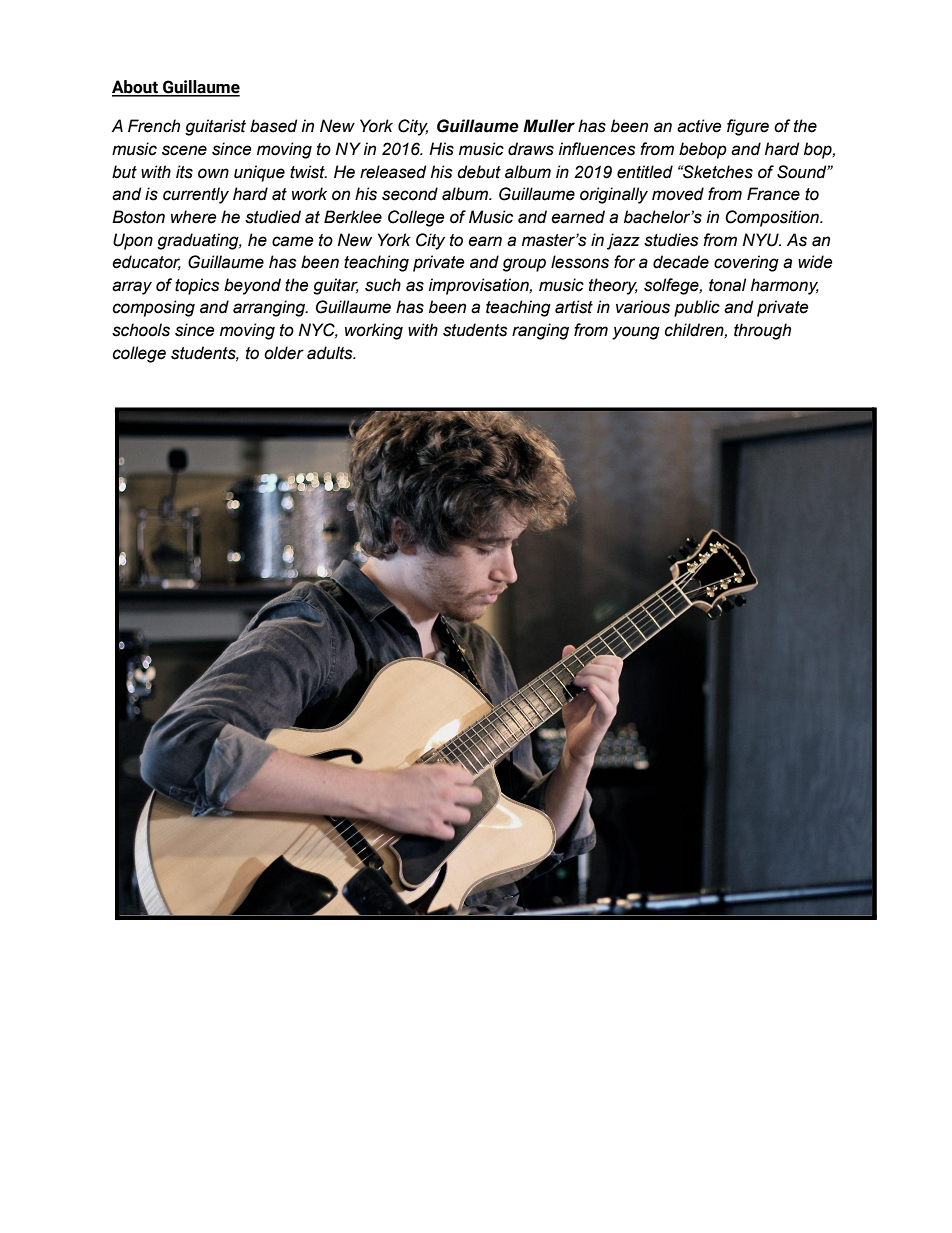 The width and height of the page is (952, 1233). Describe the element at coordinates (383, 285) in the page. I see `such` at that location.
